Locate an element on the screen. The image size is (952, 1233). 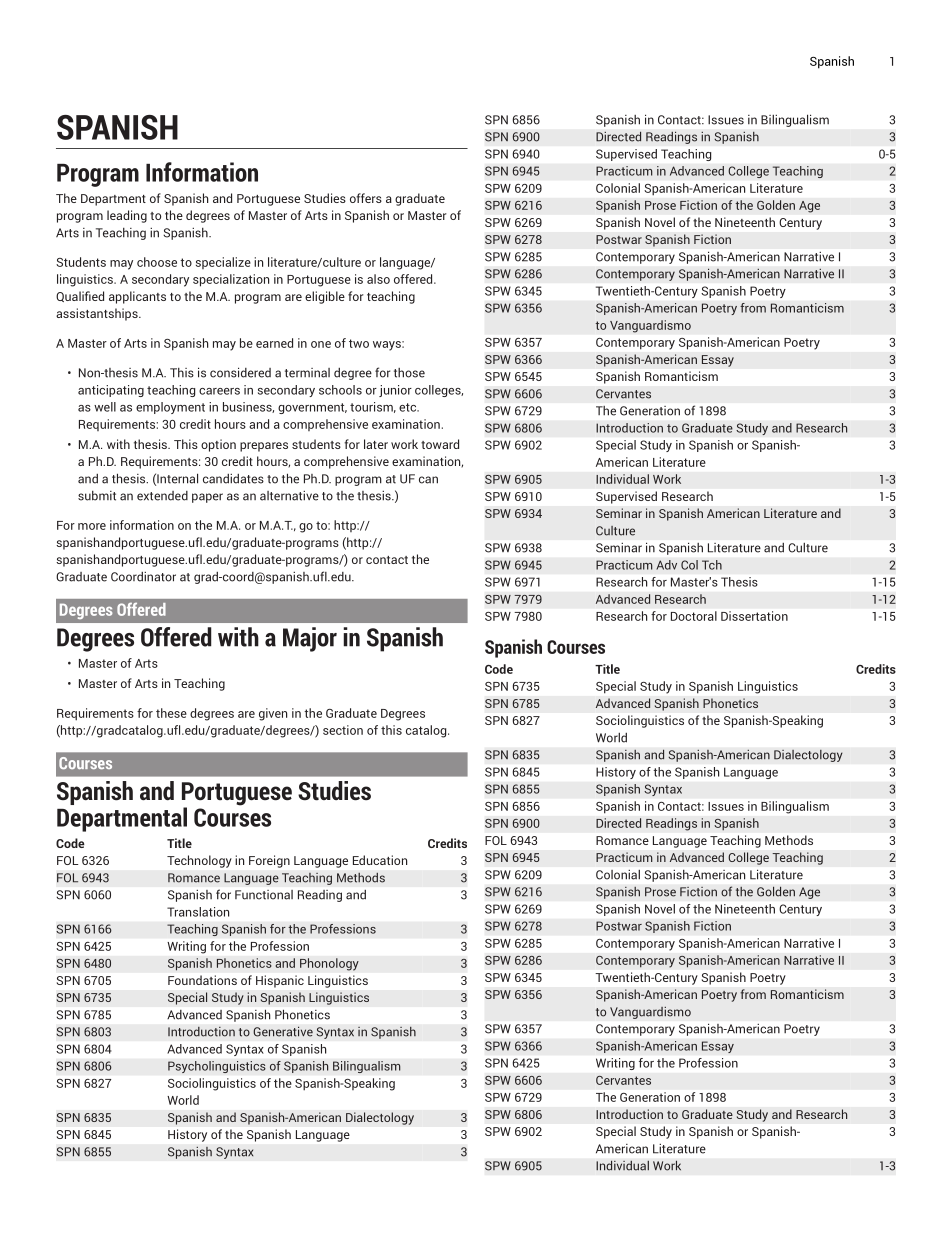
leading is located at coordinates (127, 216).
